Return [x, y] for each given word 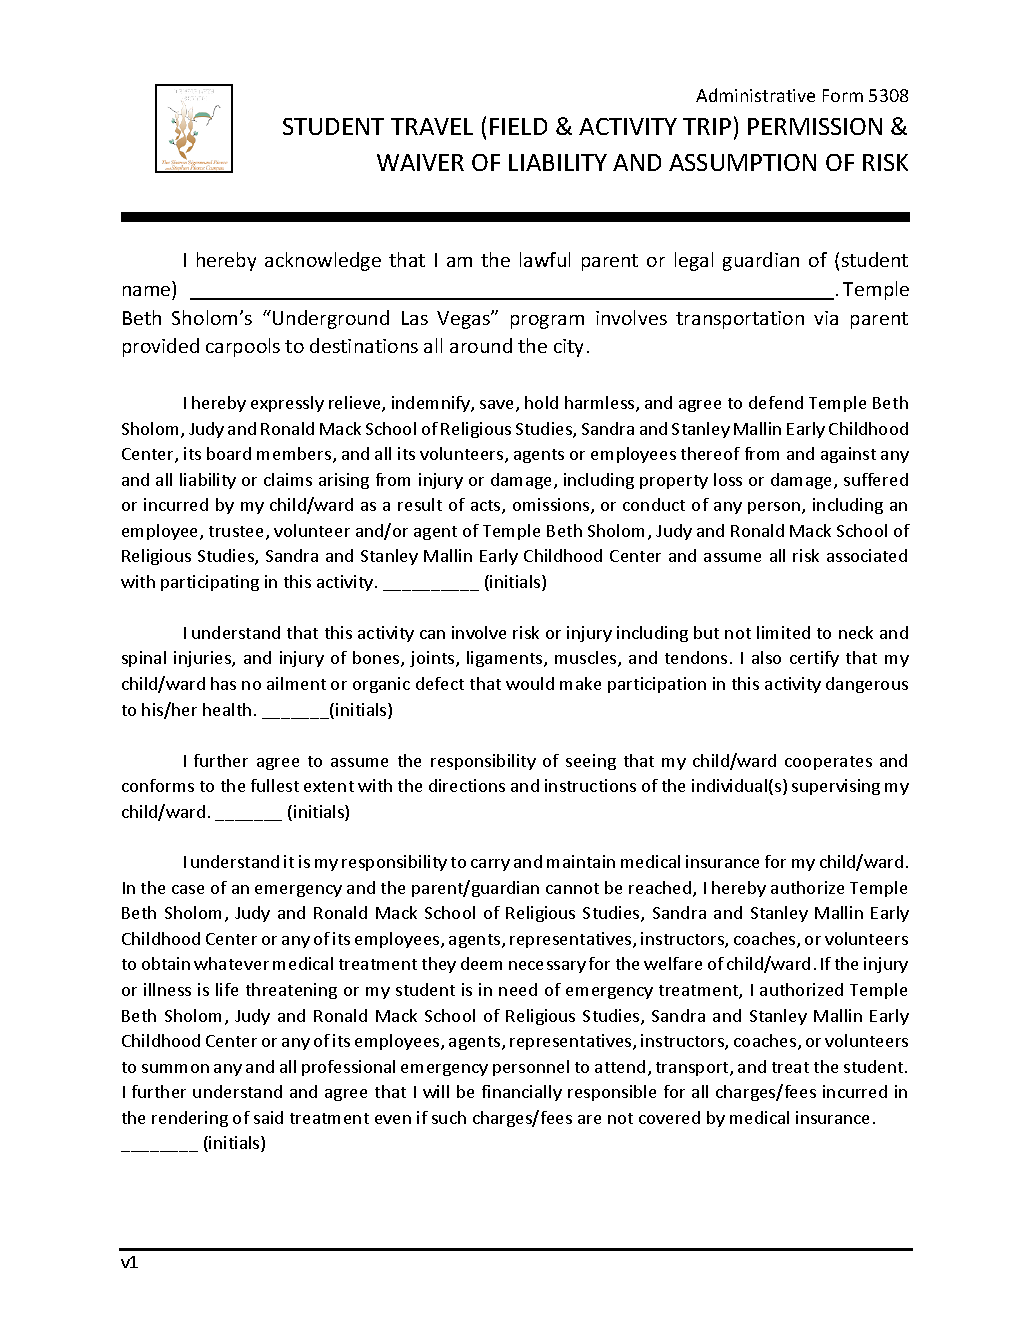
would [530, 683]
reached [661, 889]
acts [487, 507]
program [547, 322]
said [268, 1117]
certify [814, 659]
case [188, 889]
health [227, 709]
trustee [238, 533]
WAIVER [420, 162]
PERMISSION [815, 126]
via [826, 318]
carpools [243, 347]
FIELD [518, 126]
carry [490, 865]
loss [728, 479]
